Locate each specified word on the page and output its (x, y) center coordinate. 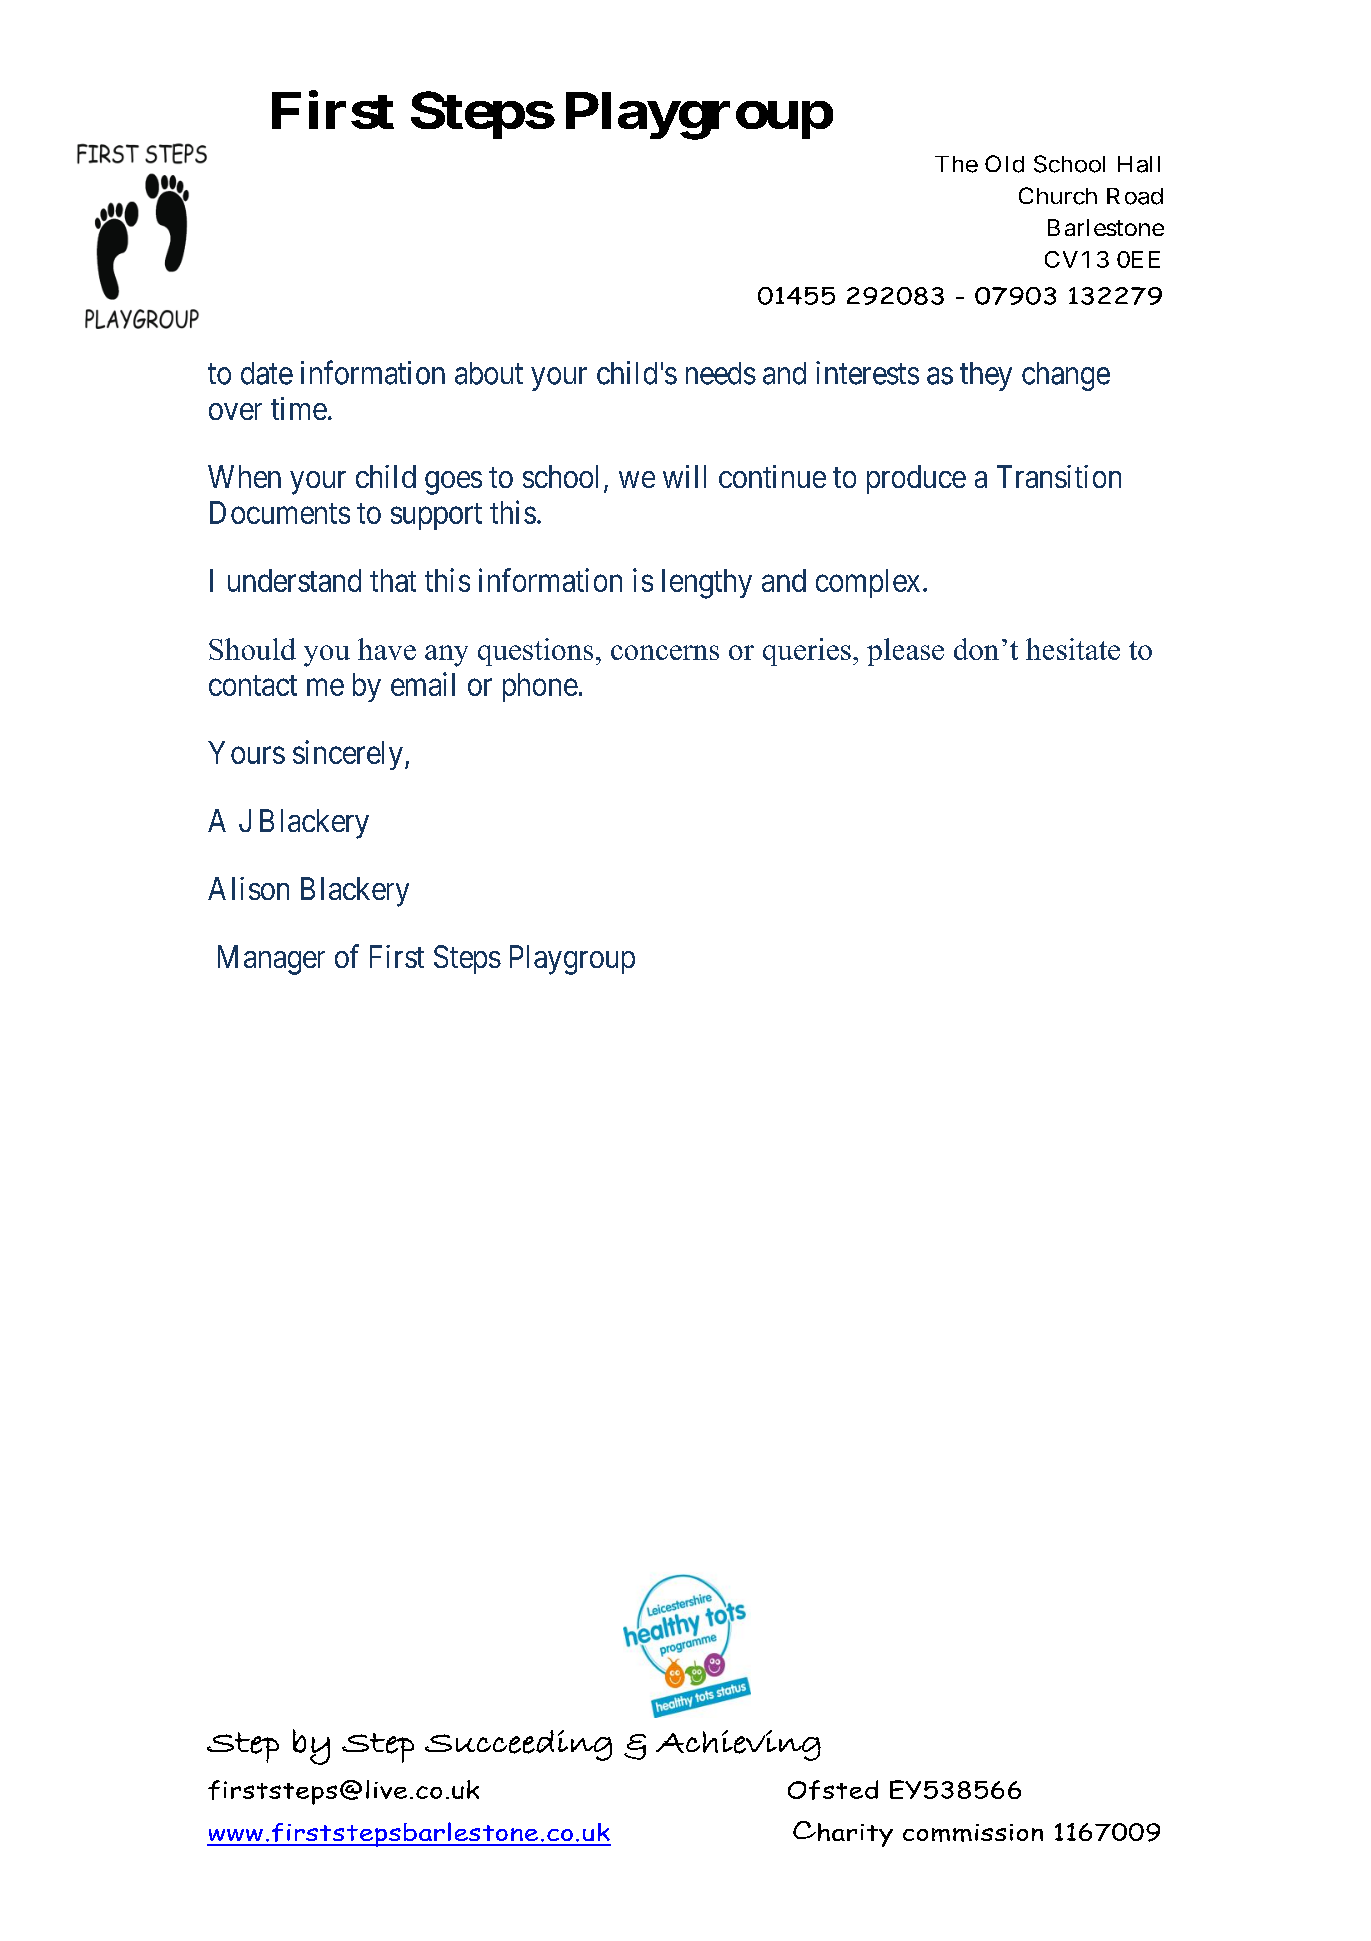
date (267, 373)
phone (540, 687)
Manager (271, 960)
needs (721, 373)
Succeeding (518, 1745)
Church (1058, 196)
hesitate (1073, 649)
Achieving (738, 1745)
